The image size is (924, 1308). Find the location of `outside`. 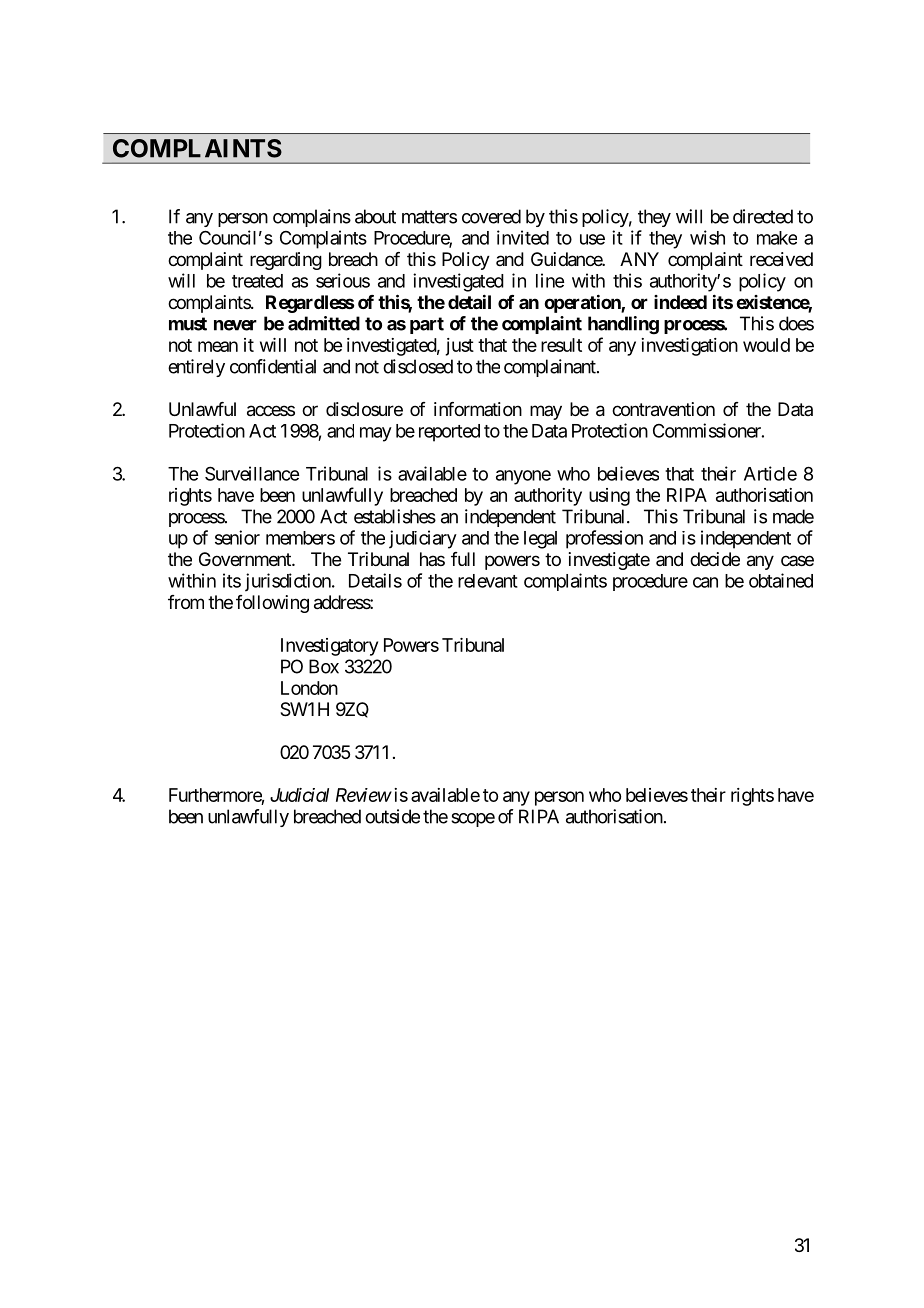

outside is located at coordinates (392, 816).
